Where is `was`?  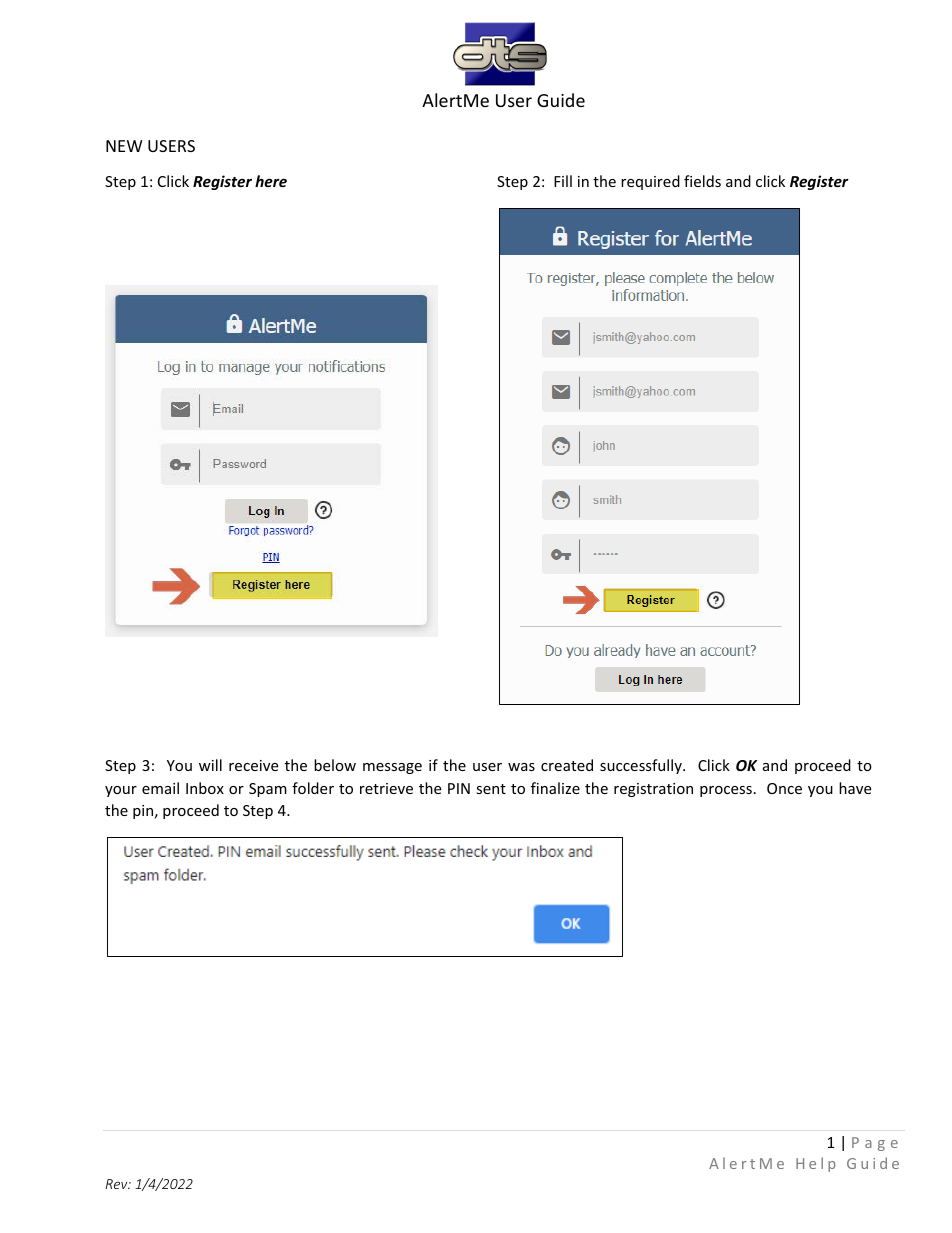 was is located at coordinates (521, 767).
